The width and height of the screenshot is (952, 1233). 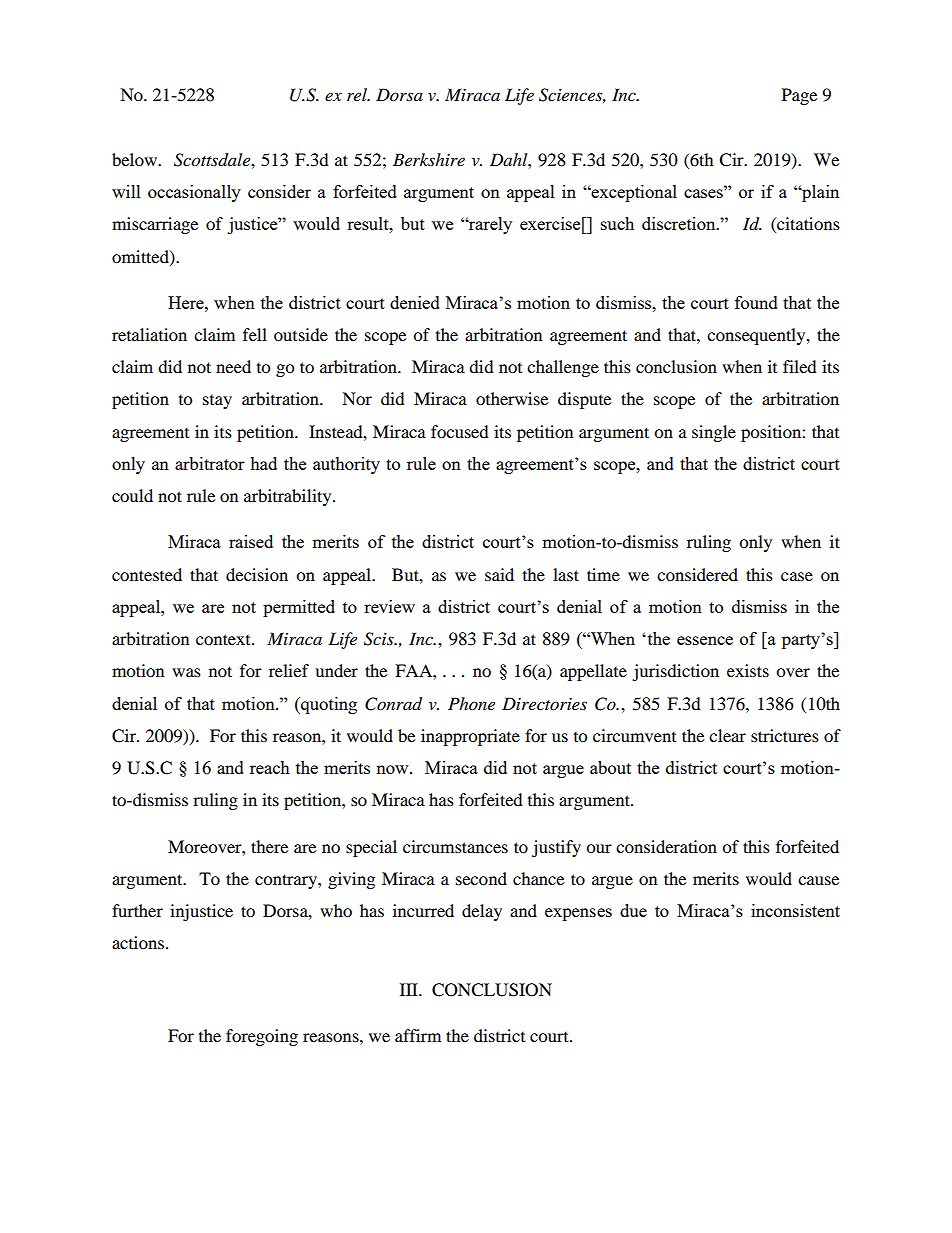 What do you see at coordinates (818, 880) in the screenshot?
I see `cause` at bounding box center [818, 880].
